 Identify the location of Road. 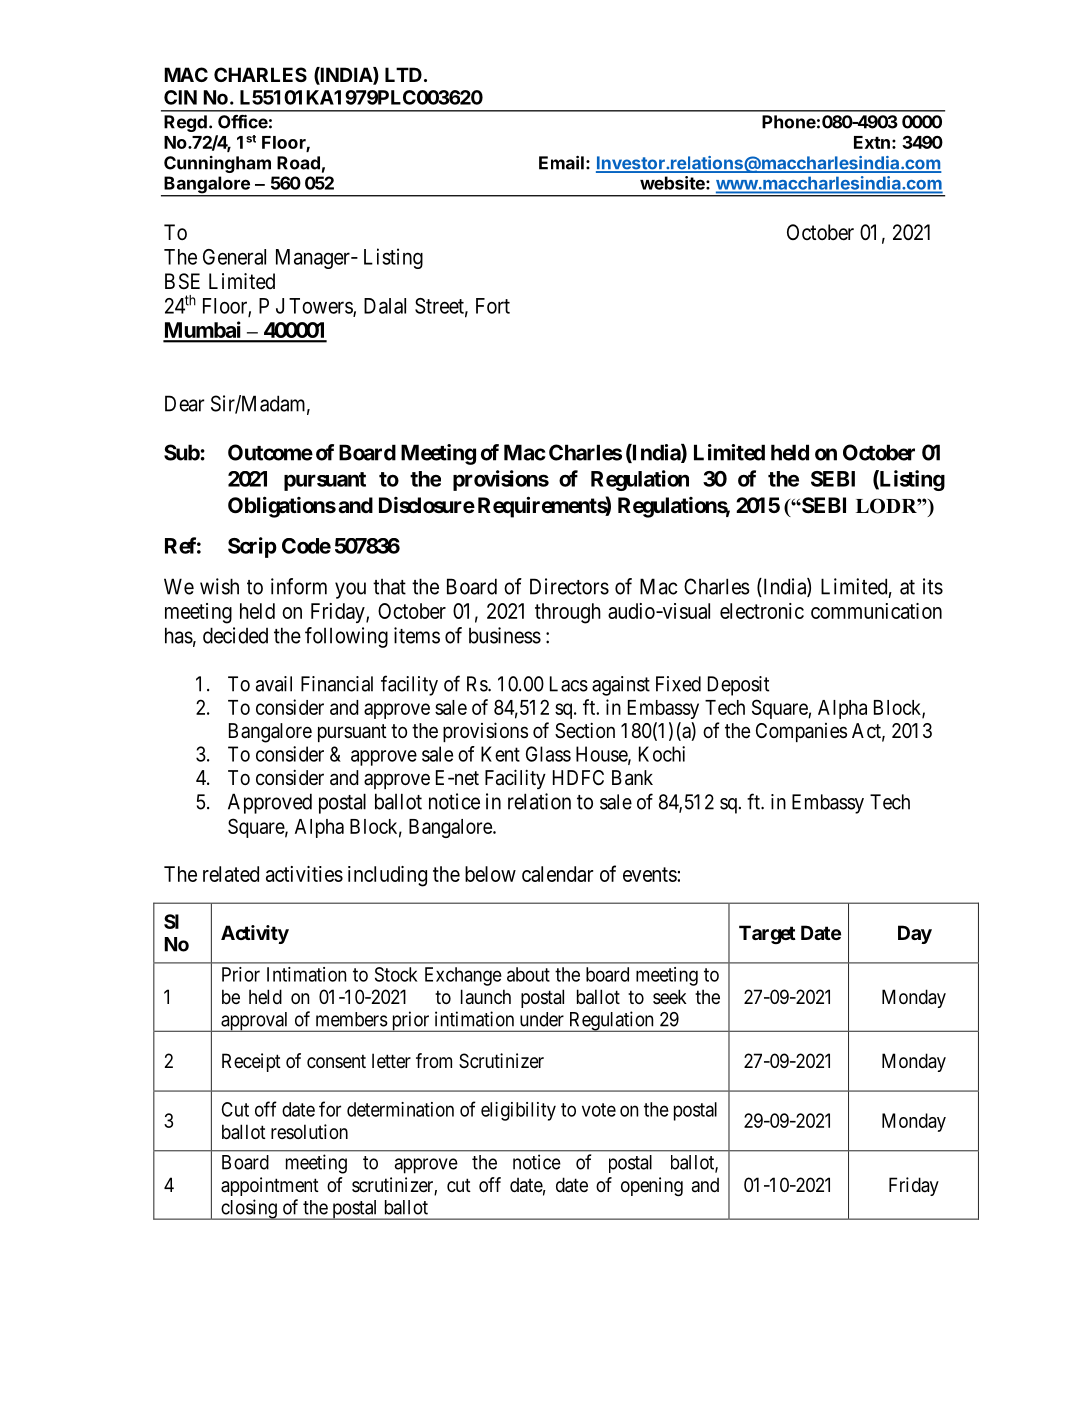
(298, 163).
